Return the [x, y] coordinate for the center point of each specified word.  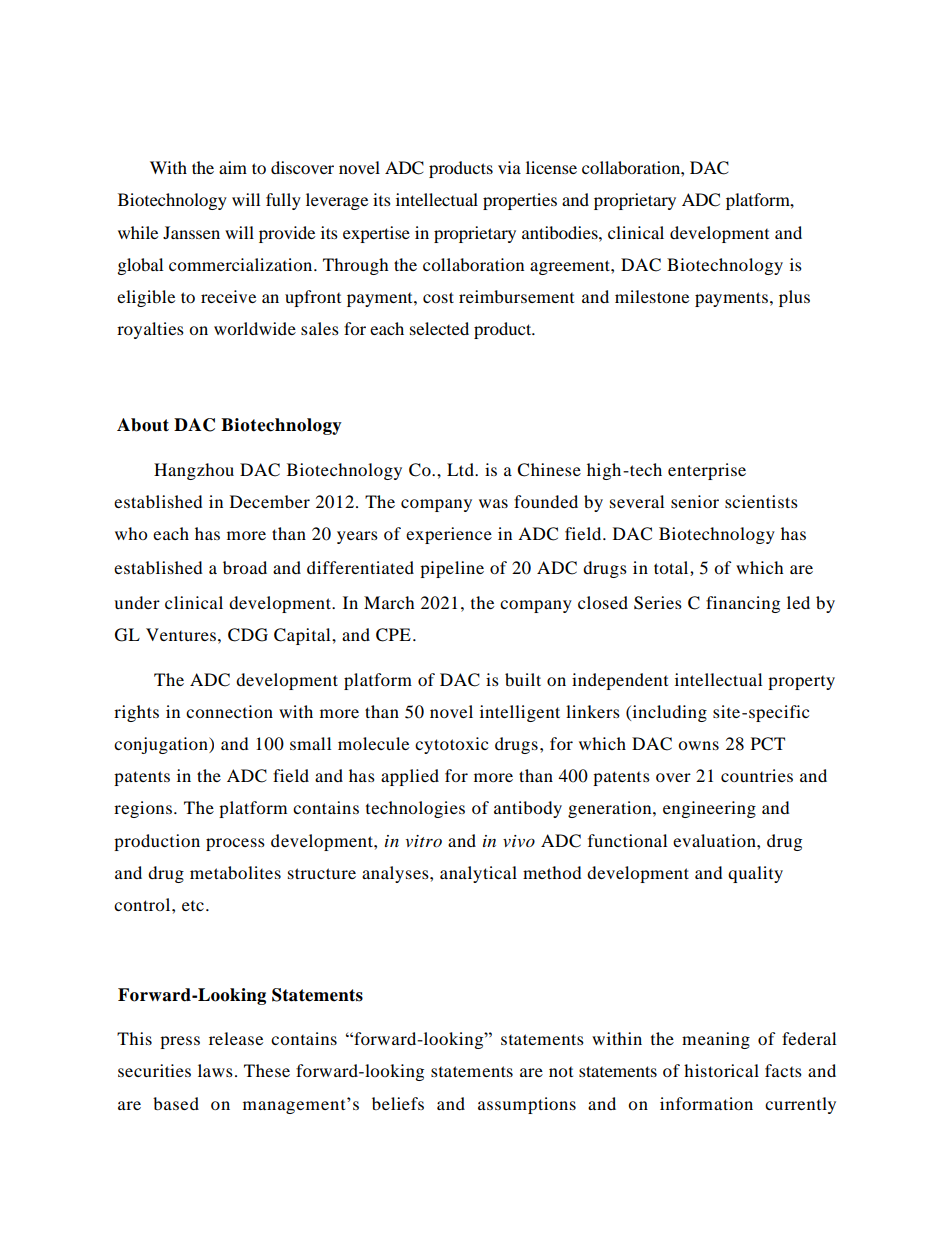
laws [215, 1070]
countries [757, 775]
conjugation [162, 745]
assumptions [527, 1105]
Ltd [461, 469]
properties [520, 201]
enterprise [707, 471]
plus [794, 298]
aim [233, 167]
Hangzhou [194, 471]
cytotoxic [451, 745]
